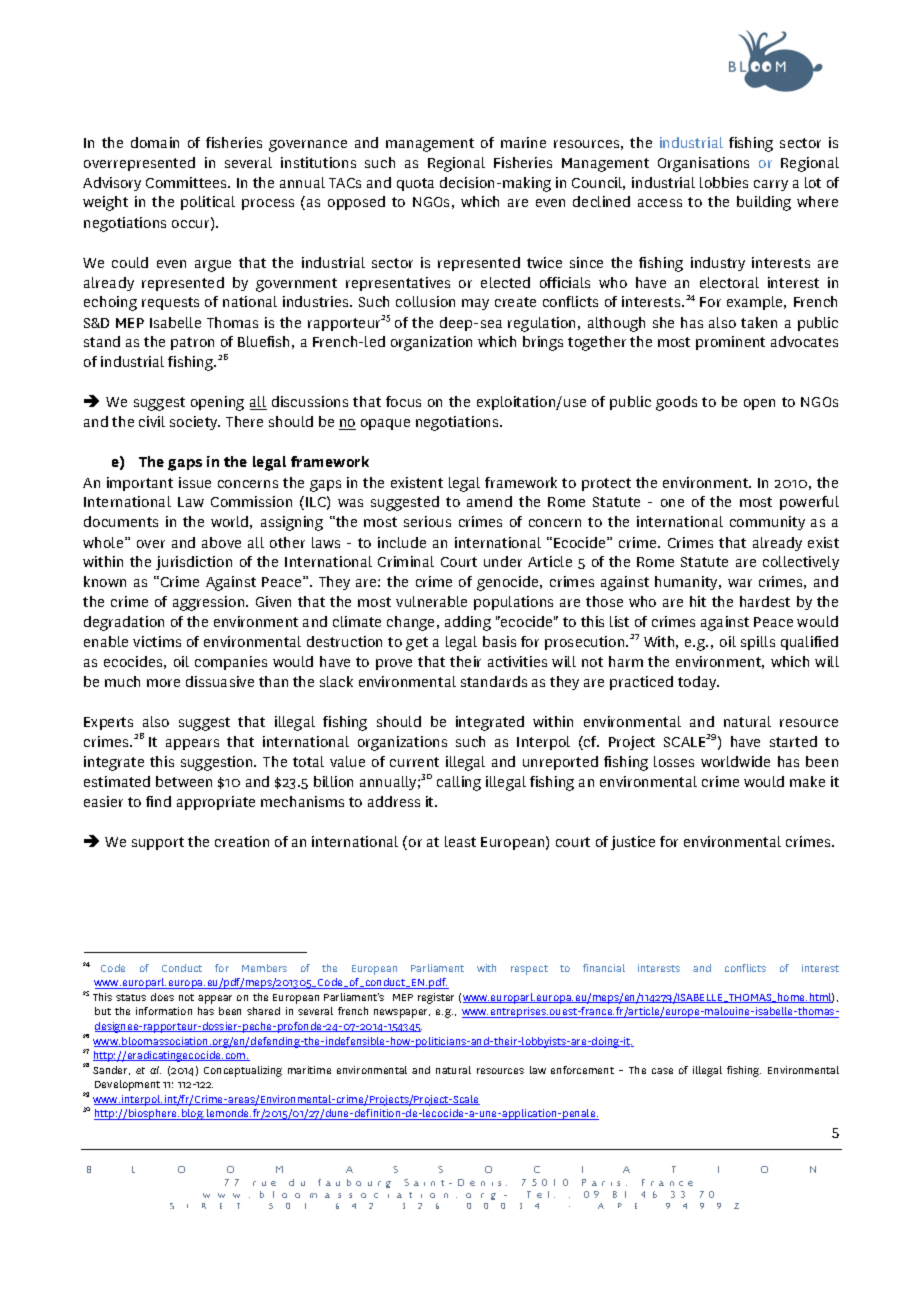 This page has width=924, height=1308. I want to click on lobbies, so click(724, 182).
